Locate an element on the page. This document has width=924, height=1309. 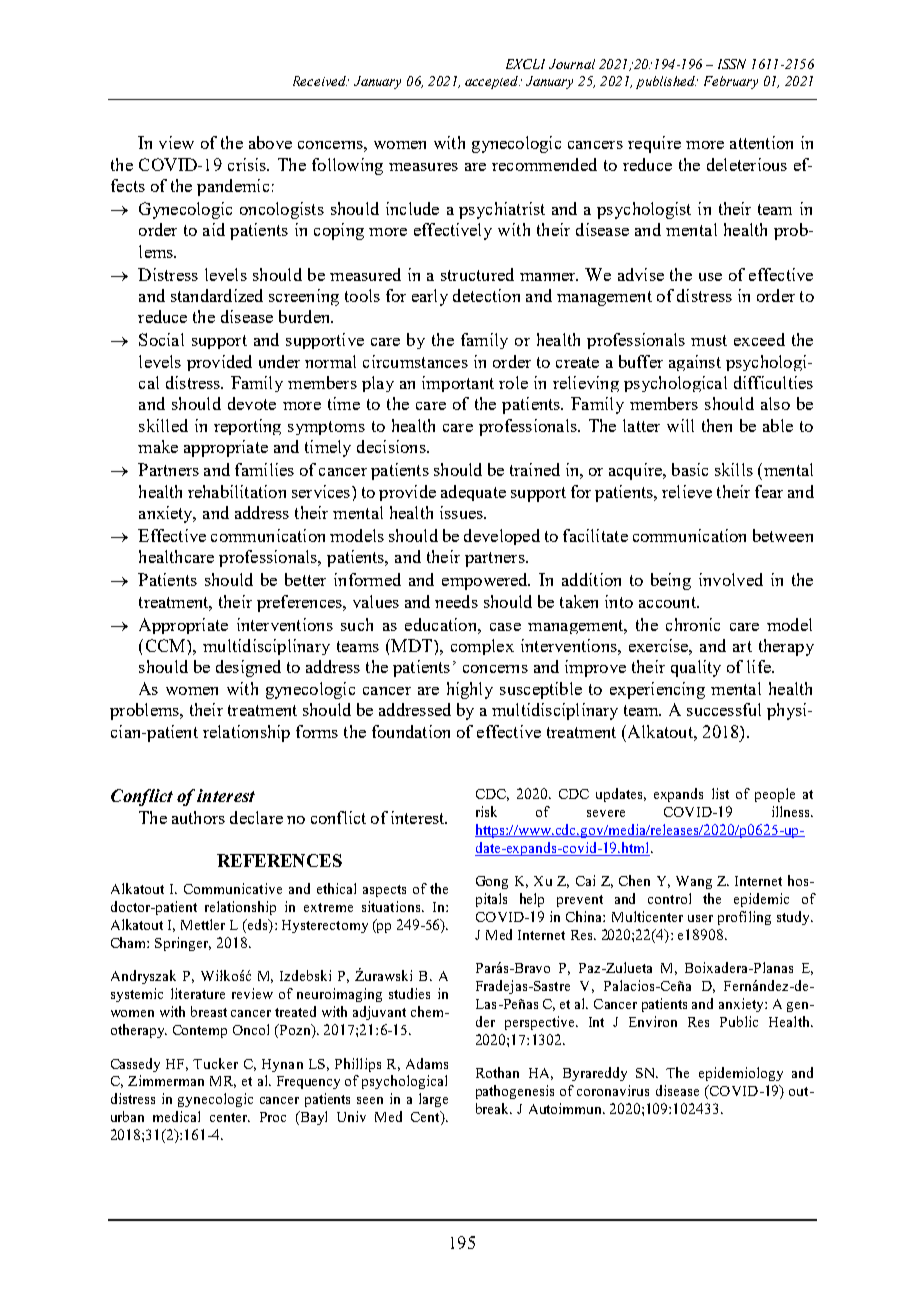
foundation is located at coordinates (411, 731).
